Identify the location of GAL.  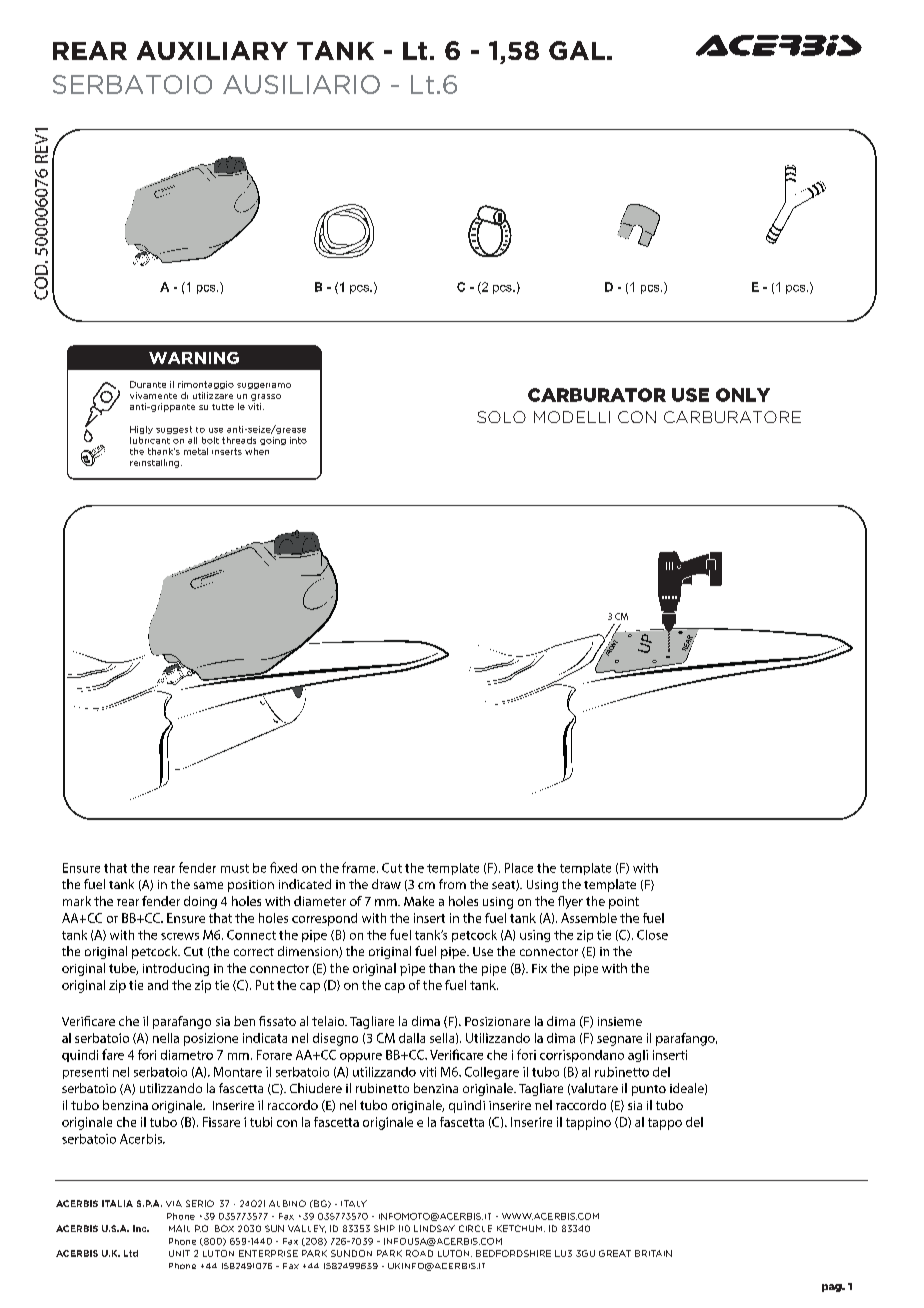
(577, 50).
